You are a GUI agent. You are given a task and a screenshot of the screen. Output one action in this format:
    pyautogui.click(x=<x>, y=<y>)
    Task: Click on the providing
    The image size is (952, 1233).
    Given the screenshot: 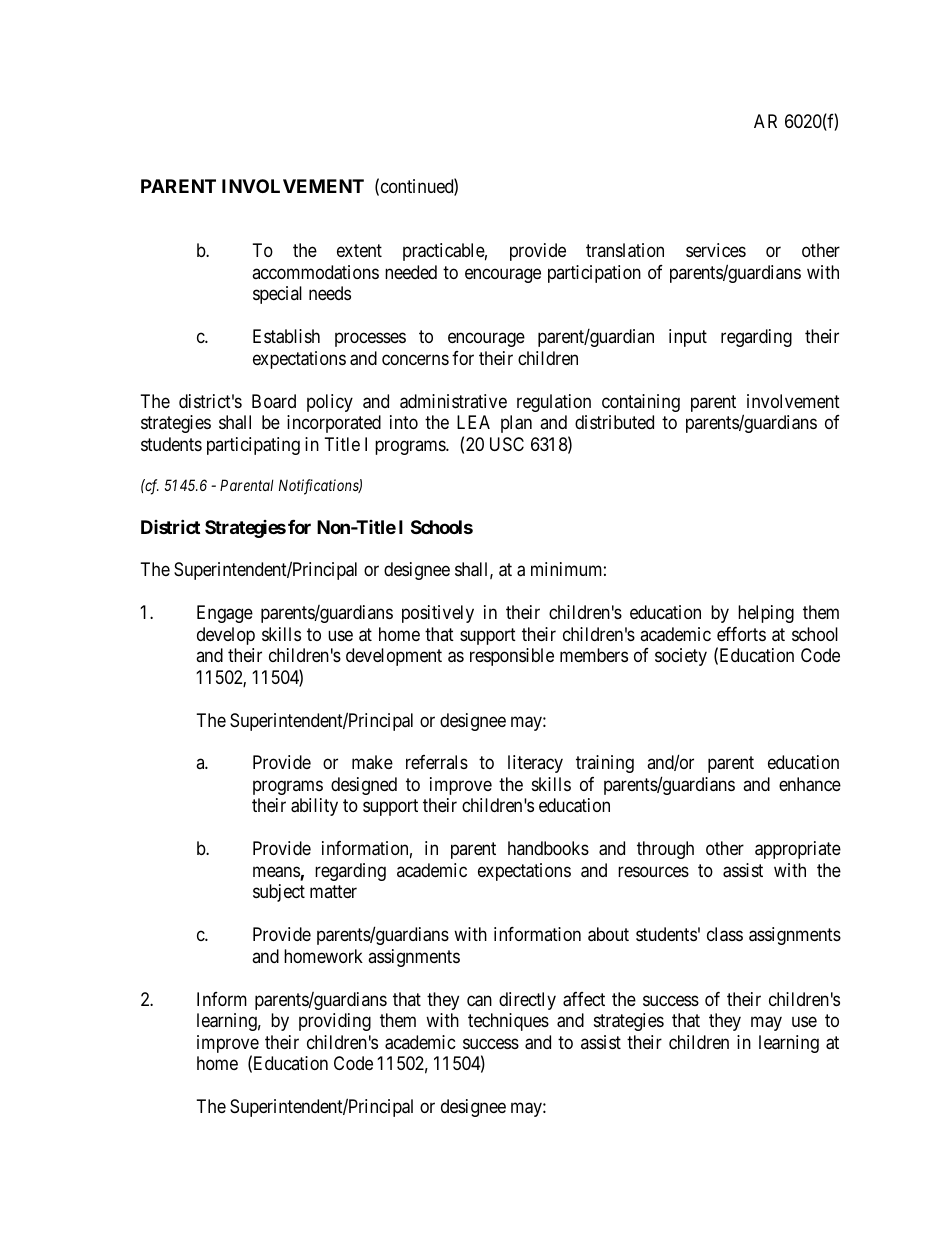 What is the action you would take?
    pyautogui.click(x=335, y=1022)
